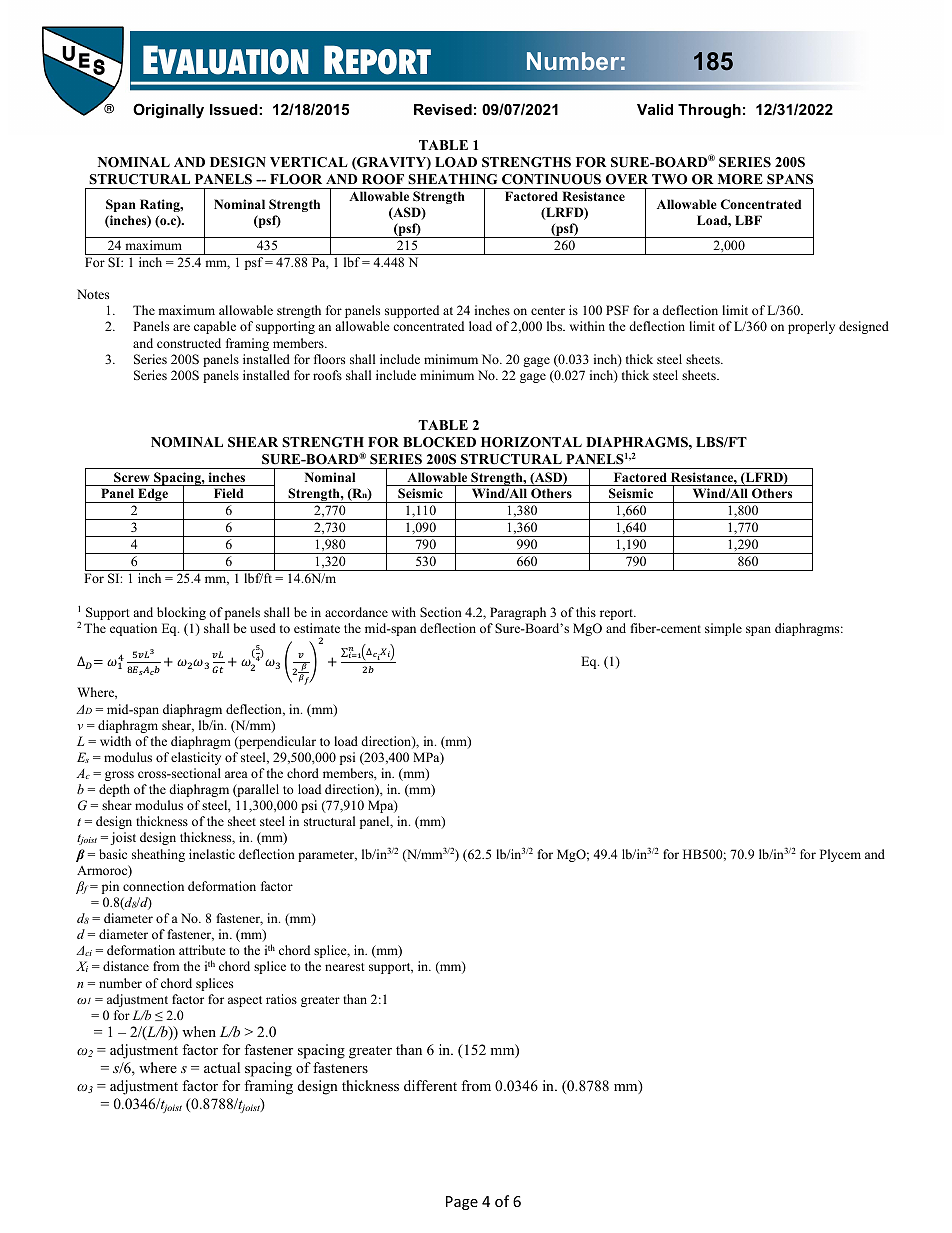 Image resolution: width=952 pixels, height=1233 pixels. What do you see at coordinates (181, 613) in the document?
I see `blocking` at bounding box center [181, 613].
